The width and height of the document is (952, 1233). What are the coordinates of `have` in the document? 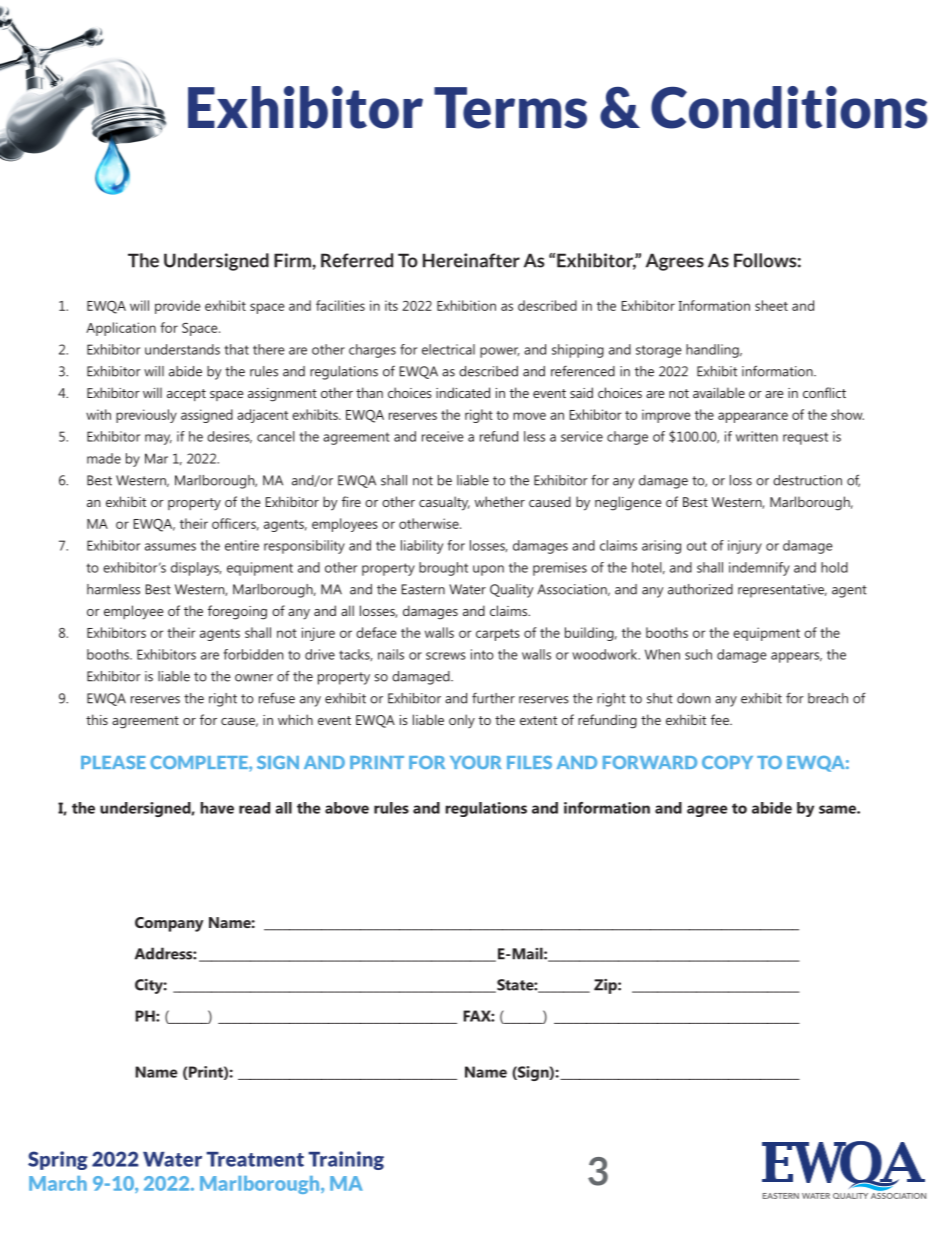 It's located at (217, 808).
